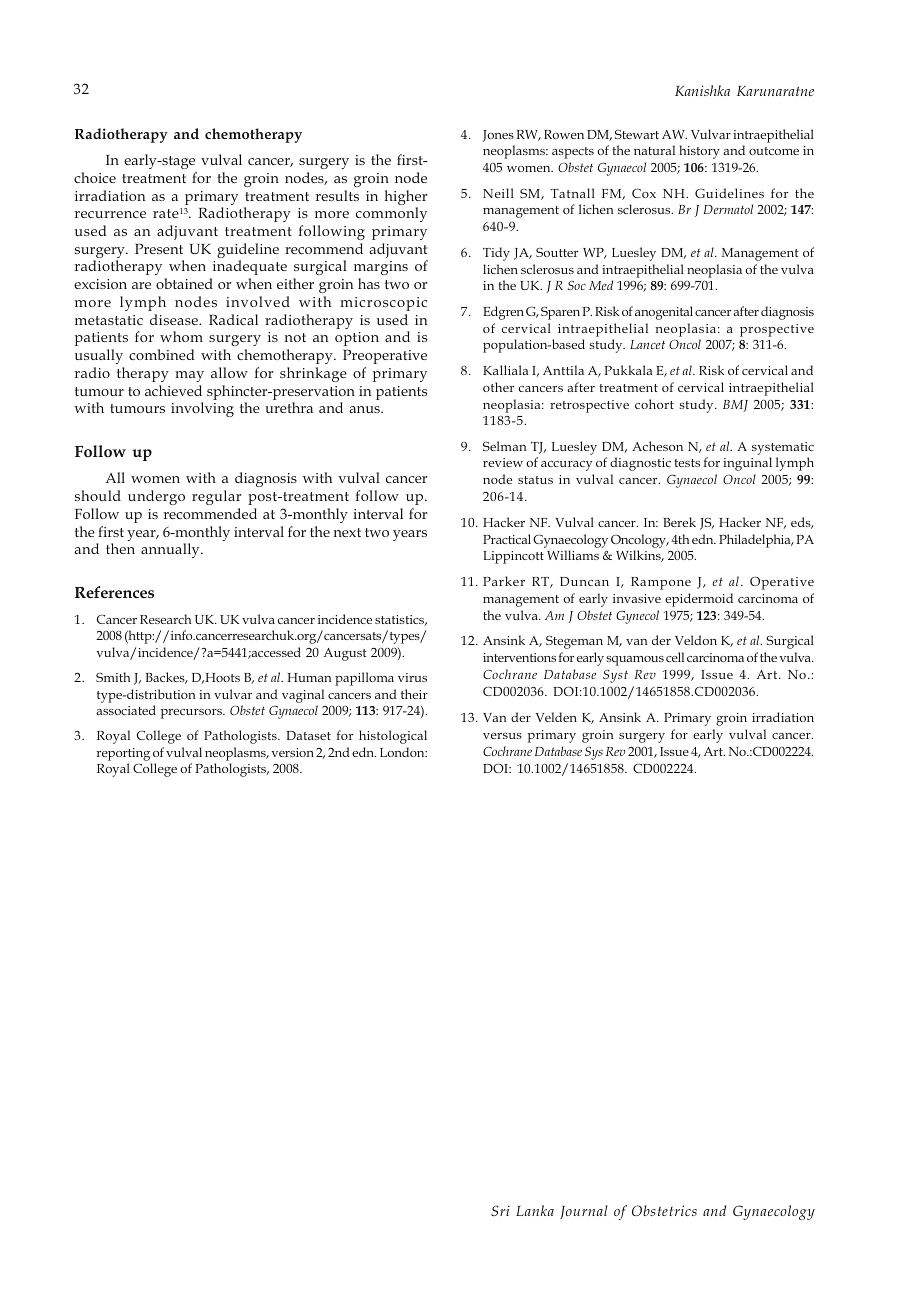 Image resolution: width=924 pixels, height=1308 pixels. What do you see at coordinates (500, 1210) in the document?
I see `Sri` at bounding box center [500, 1210].
